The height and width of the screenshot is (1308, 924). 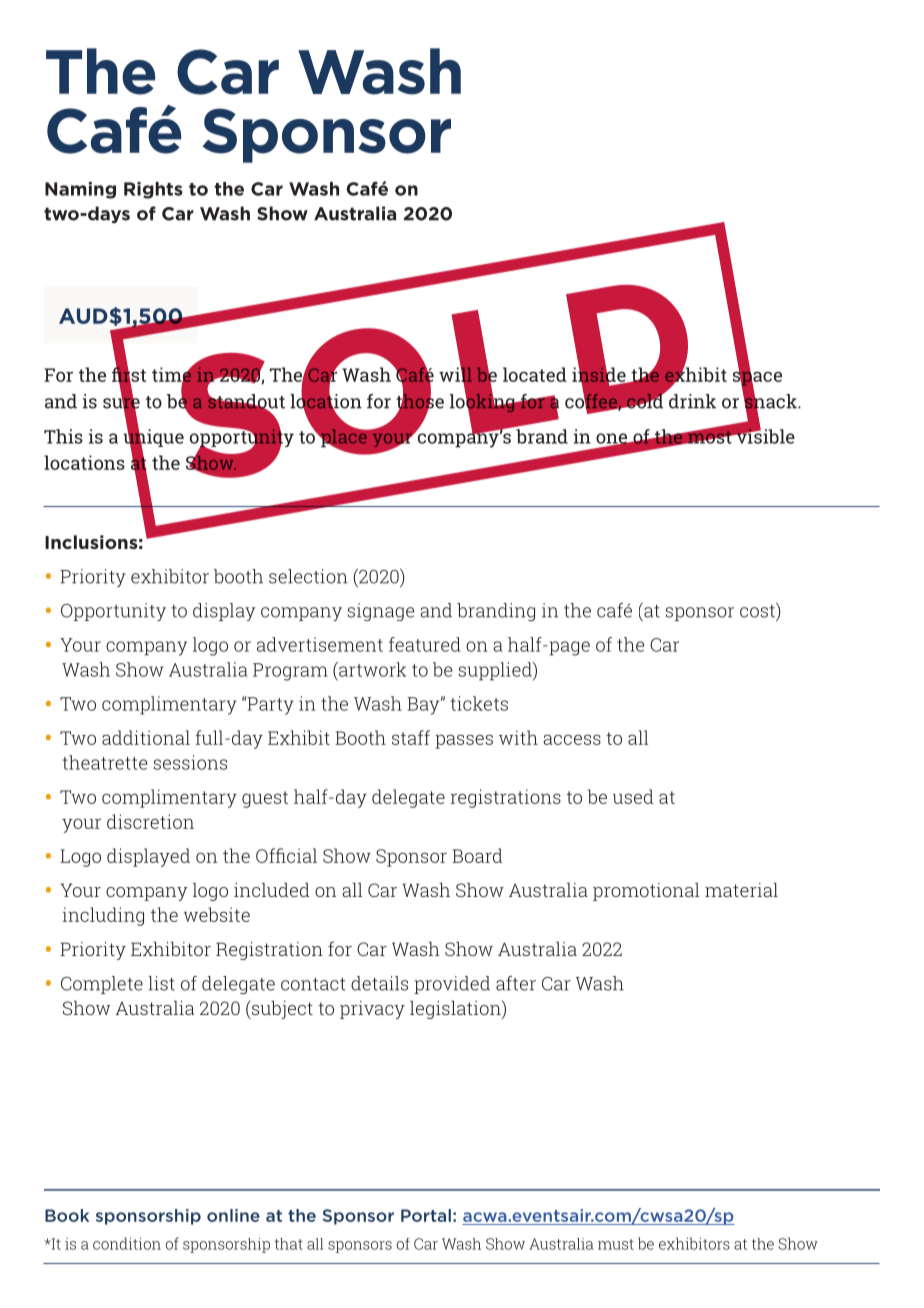 What do you see at coordinates (426, 1215) in the screenshot?
I see `Portal` at bounding box center [426, 1215].
